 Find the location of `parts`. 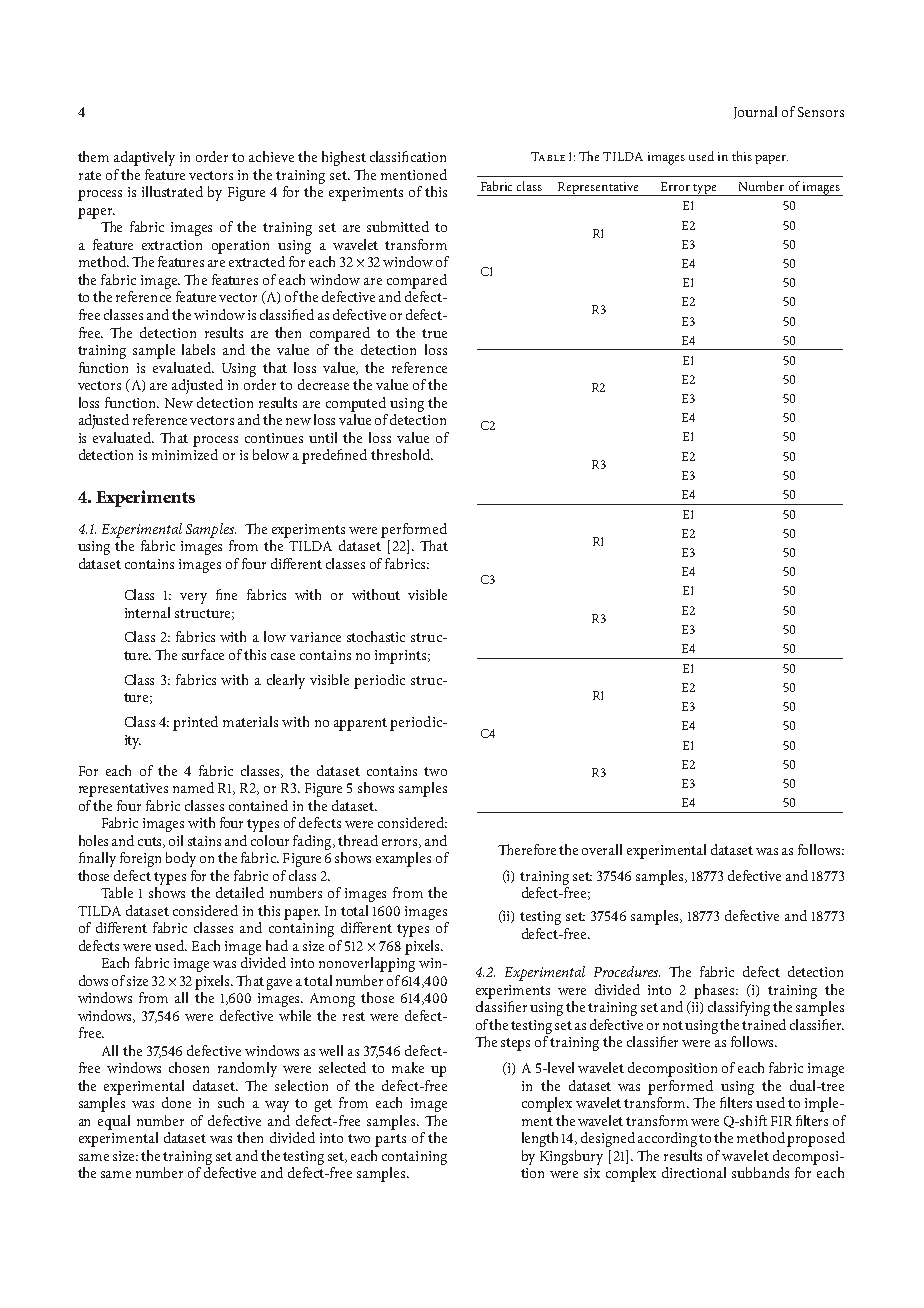

parts is located at coordinates (390, 1140).
